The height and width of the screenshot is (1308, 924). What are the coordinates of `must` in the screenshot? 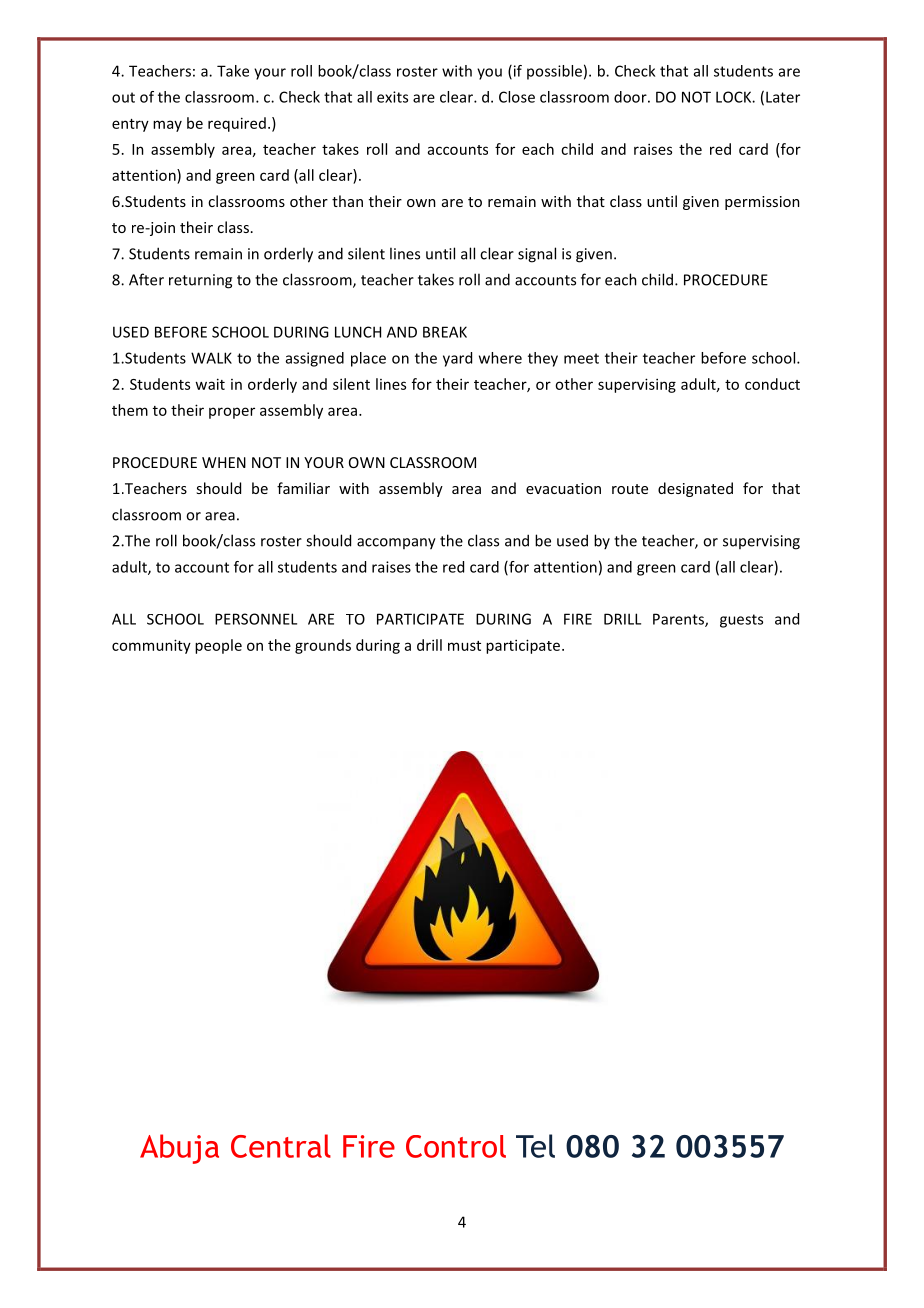 It's located at (464, 646).
